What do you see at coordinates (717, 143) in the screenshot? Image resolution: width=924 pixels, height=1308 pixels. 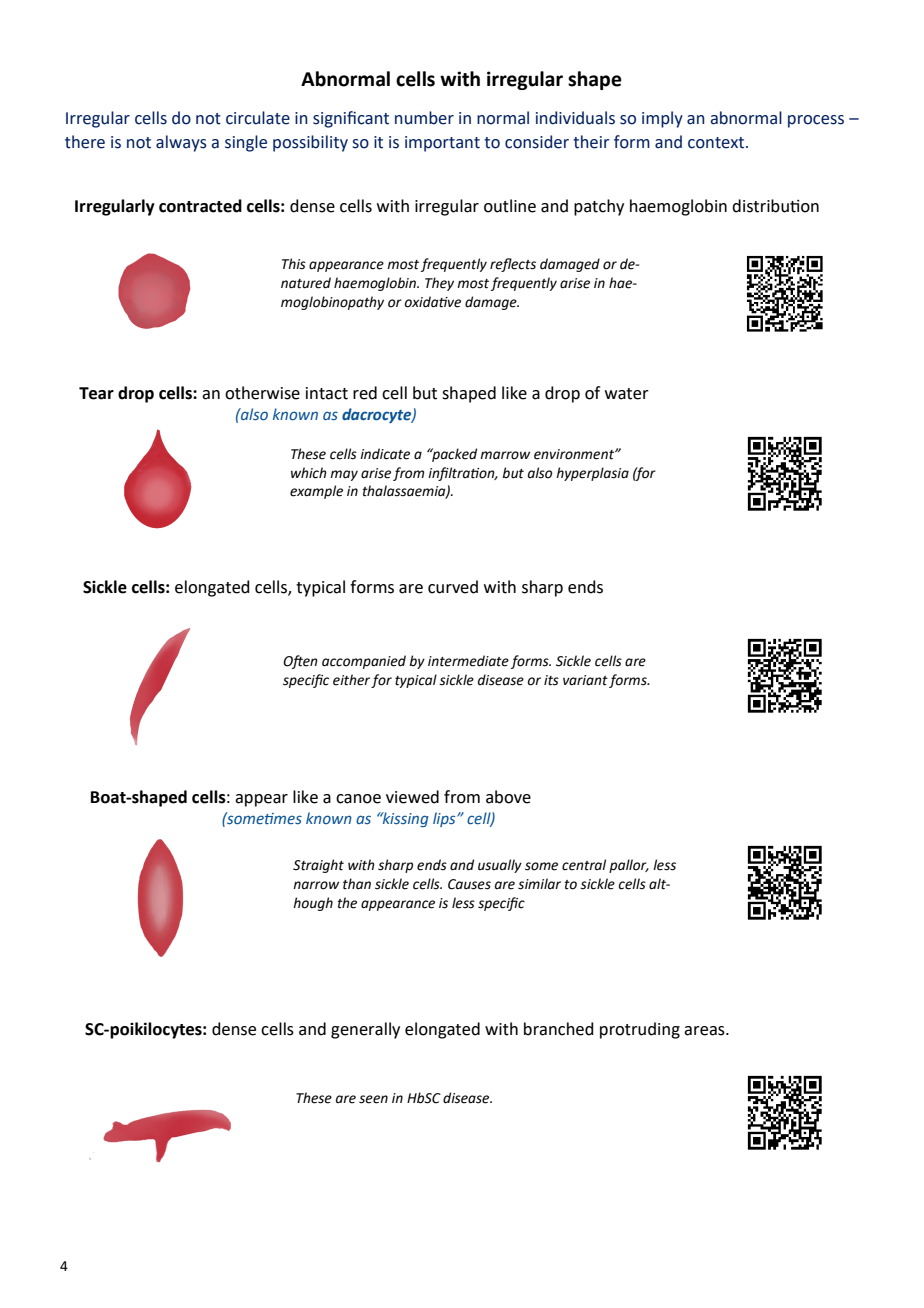 I see `context` at bounding box center [717, 143].
